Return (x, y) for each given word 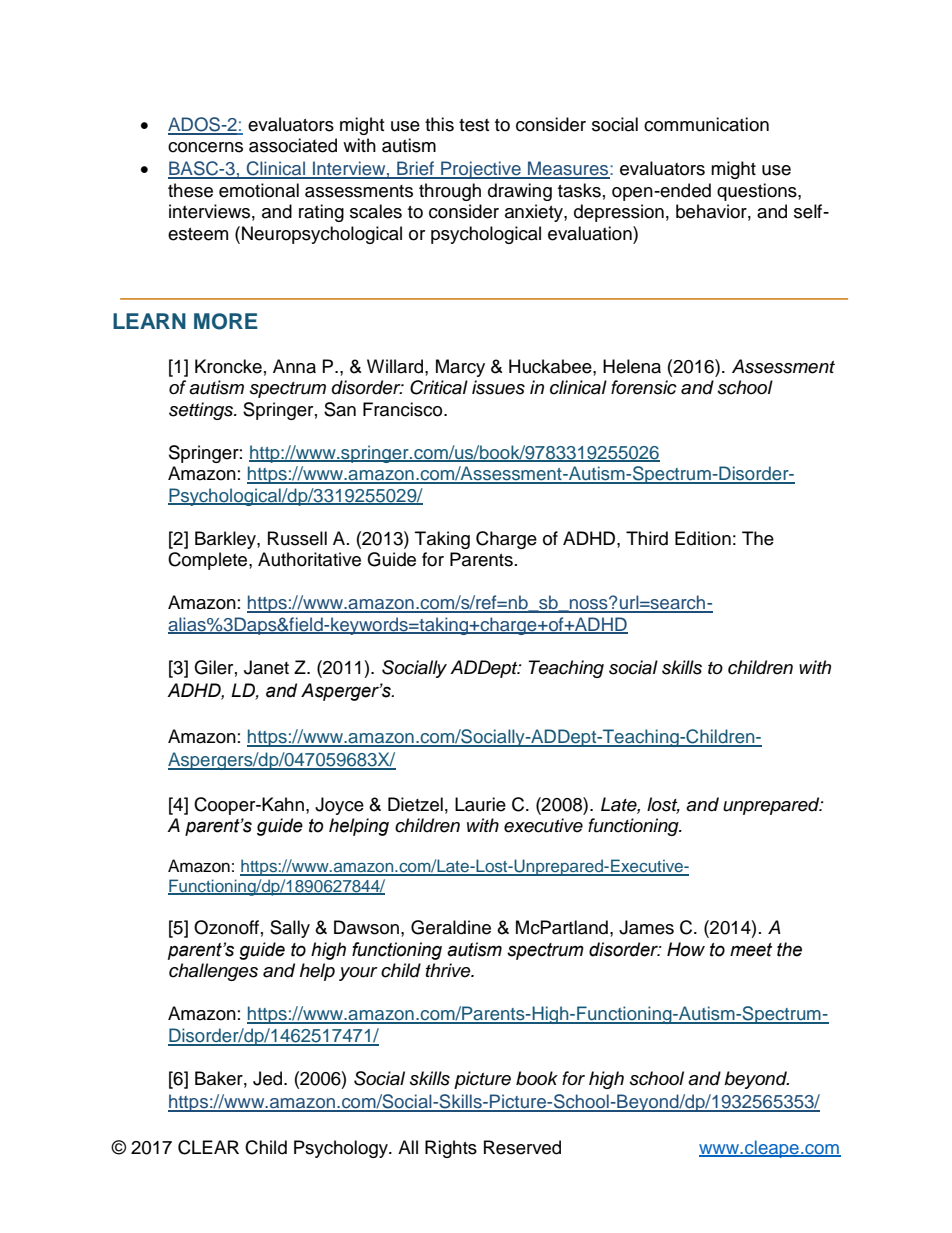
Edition (703, 538)
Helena (632, 366)
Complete (209, 561)
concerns (205, 147)
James (646, 927)
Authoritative (309, 559)
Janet (266, 667)
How (686, 949)
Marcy (460, 368)
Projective (481, 170)
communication (706, 124)
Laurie (480, 804)
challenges (213, 972)
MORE (226, 321)
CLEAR (208, 1147)
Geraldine (451, 927)
